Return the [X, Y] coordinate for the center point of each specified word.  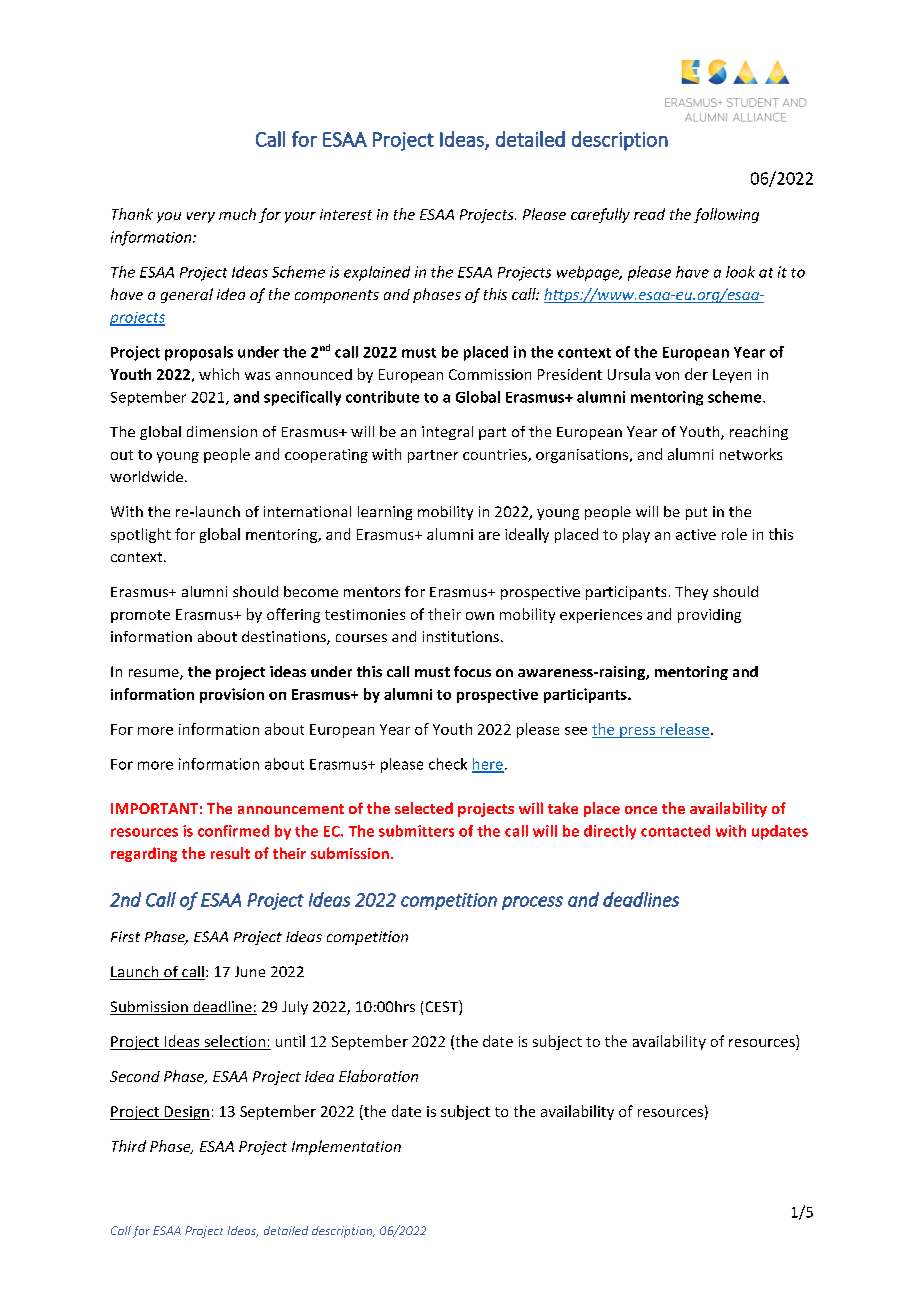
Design [186, 1113]
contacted [675, 831]
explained [377, 273]
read [649, 214]
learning [385, 513]
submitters [416, 831]
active [696, 534]
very [201, 217]
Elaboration [378, 1076]
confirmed [233, 831]
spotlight [141, 535]
